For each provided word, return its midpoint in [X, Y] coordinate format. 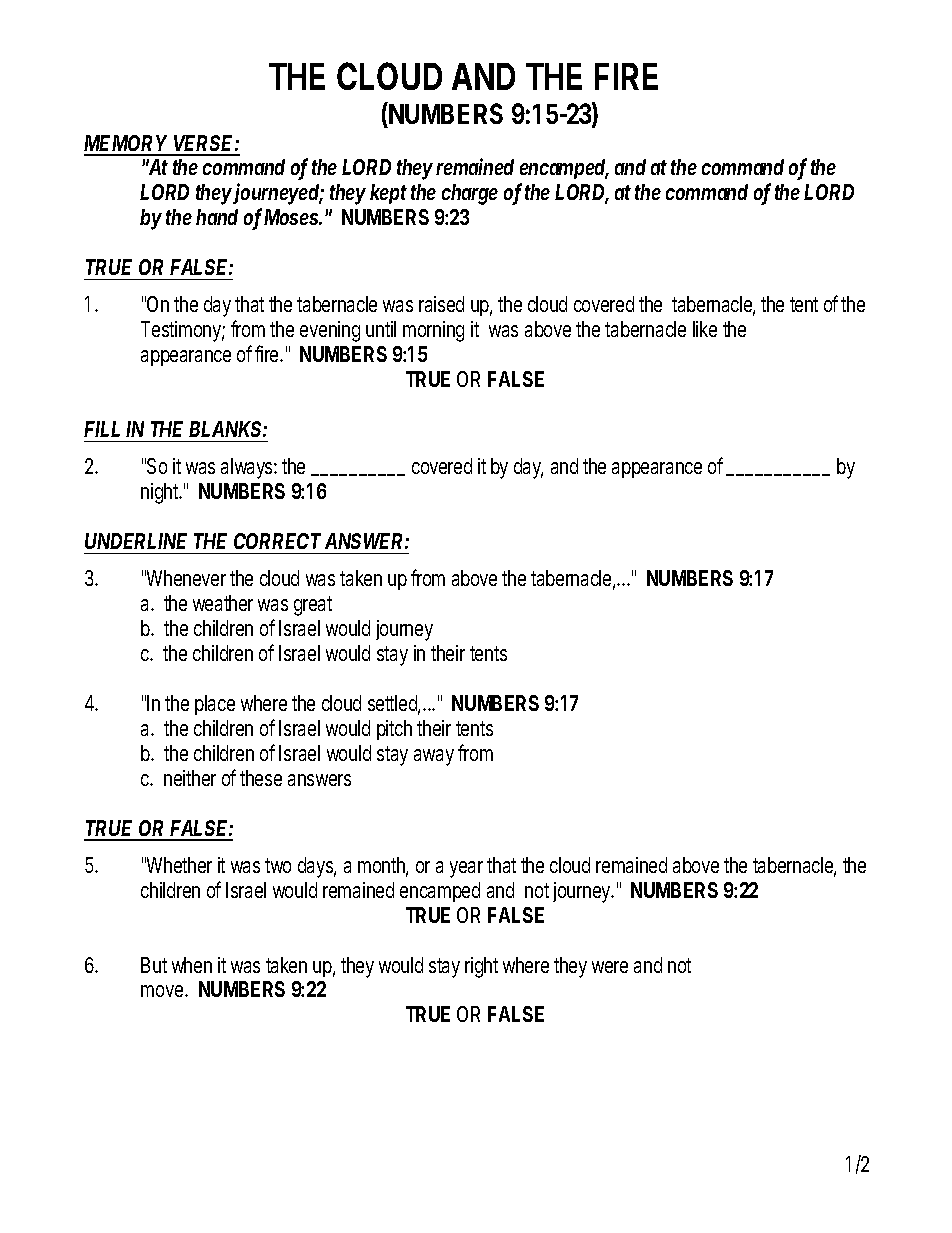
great [313, 606]
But [154, 965]
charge [470, 194]
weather [223, 603]
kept [388, 194]
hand [217, 217]
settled [393, 704]
